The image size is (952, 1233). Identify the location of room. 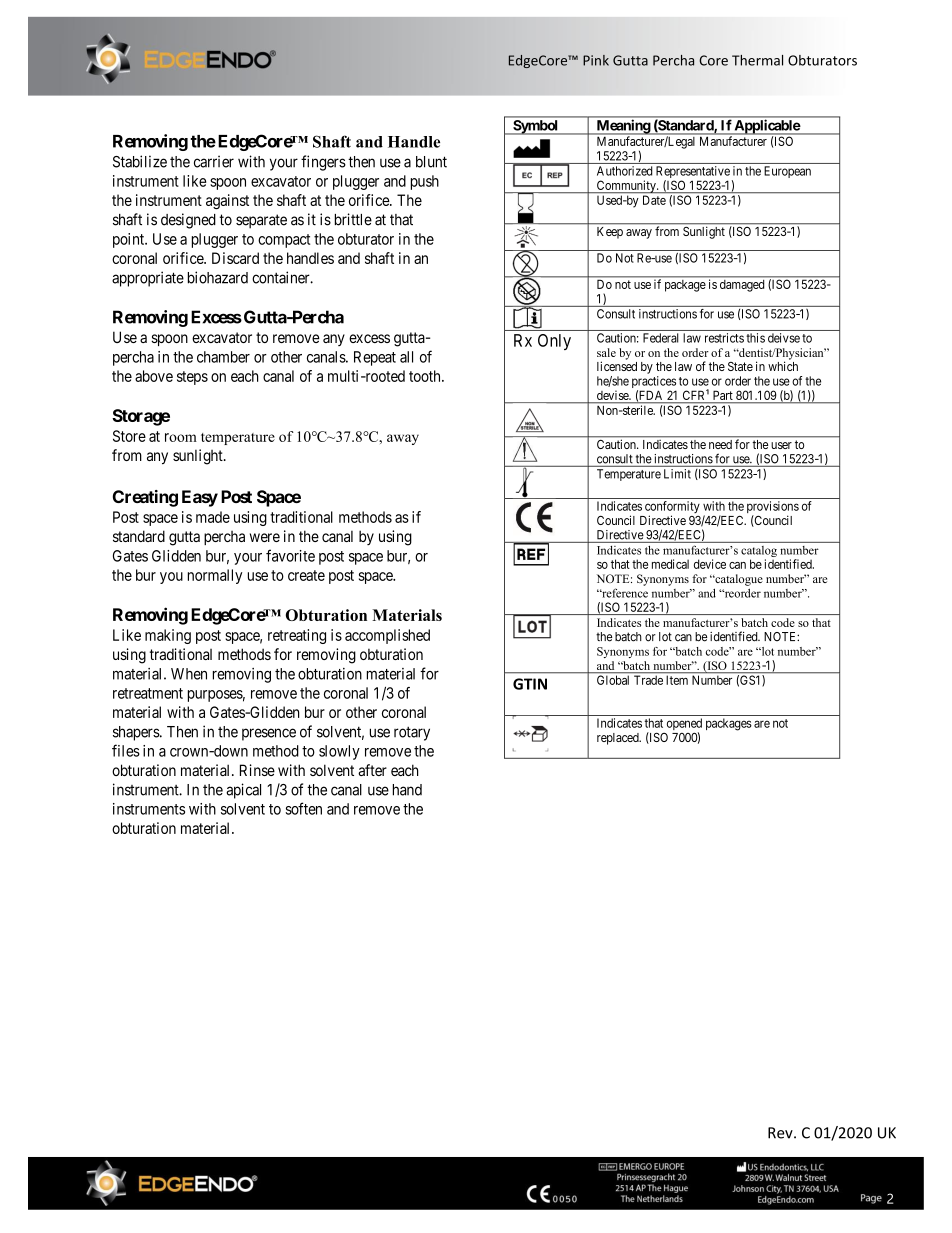
(181, 437).
